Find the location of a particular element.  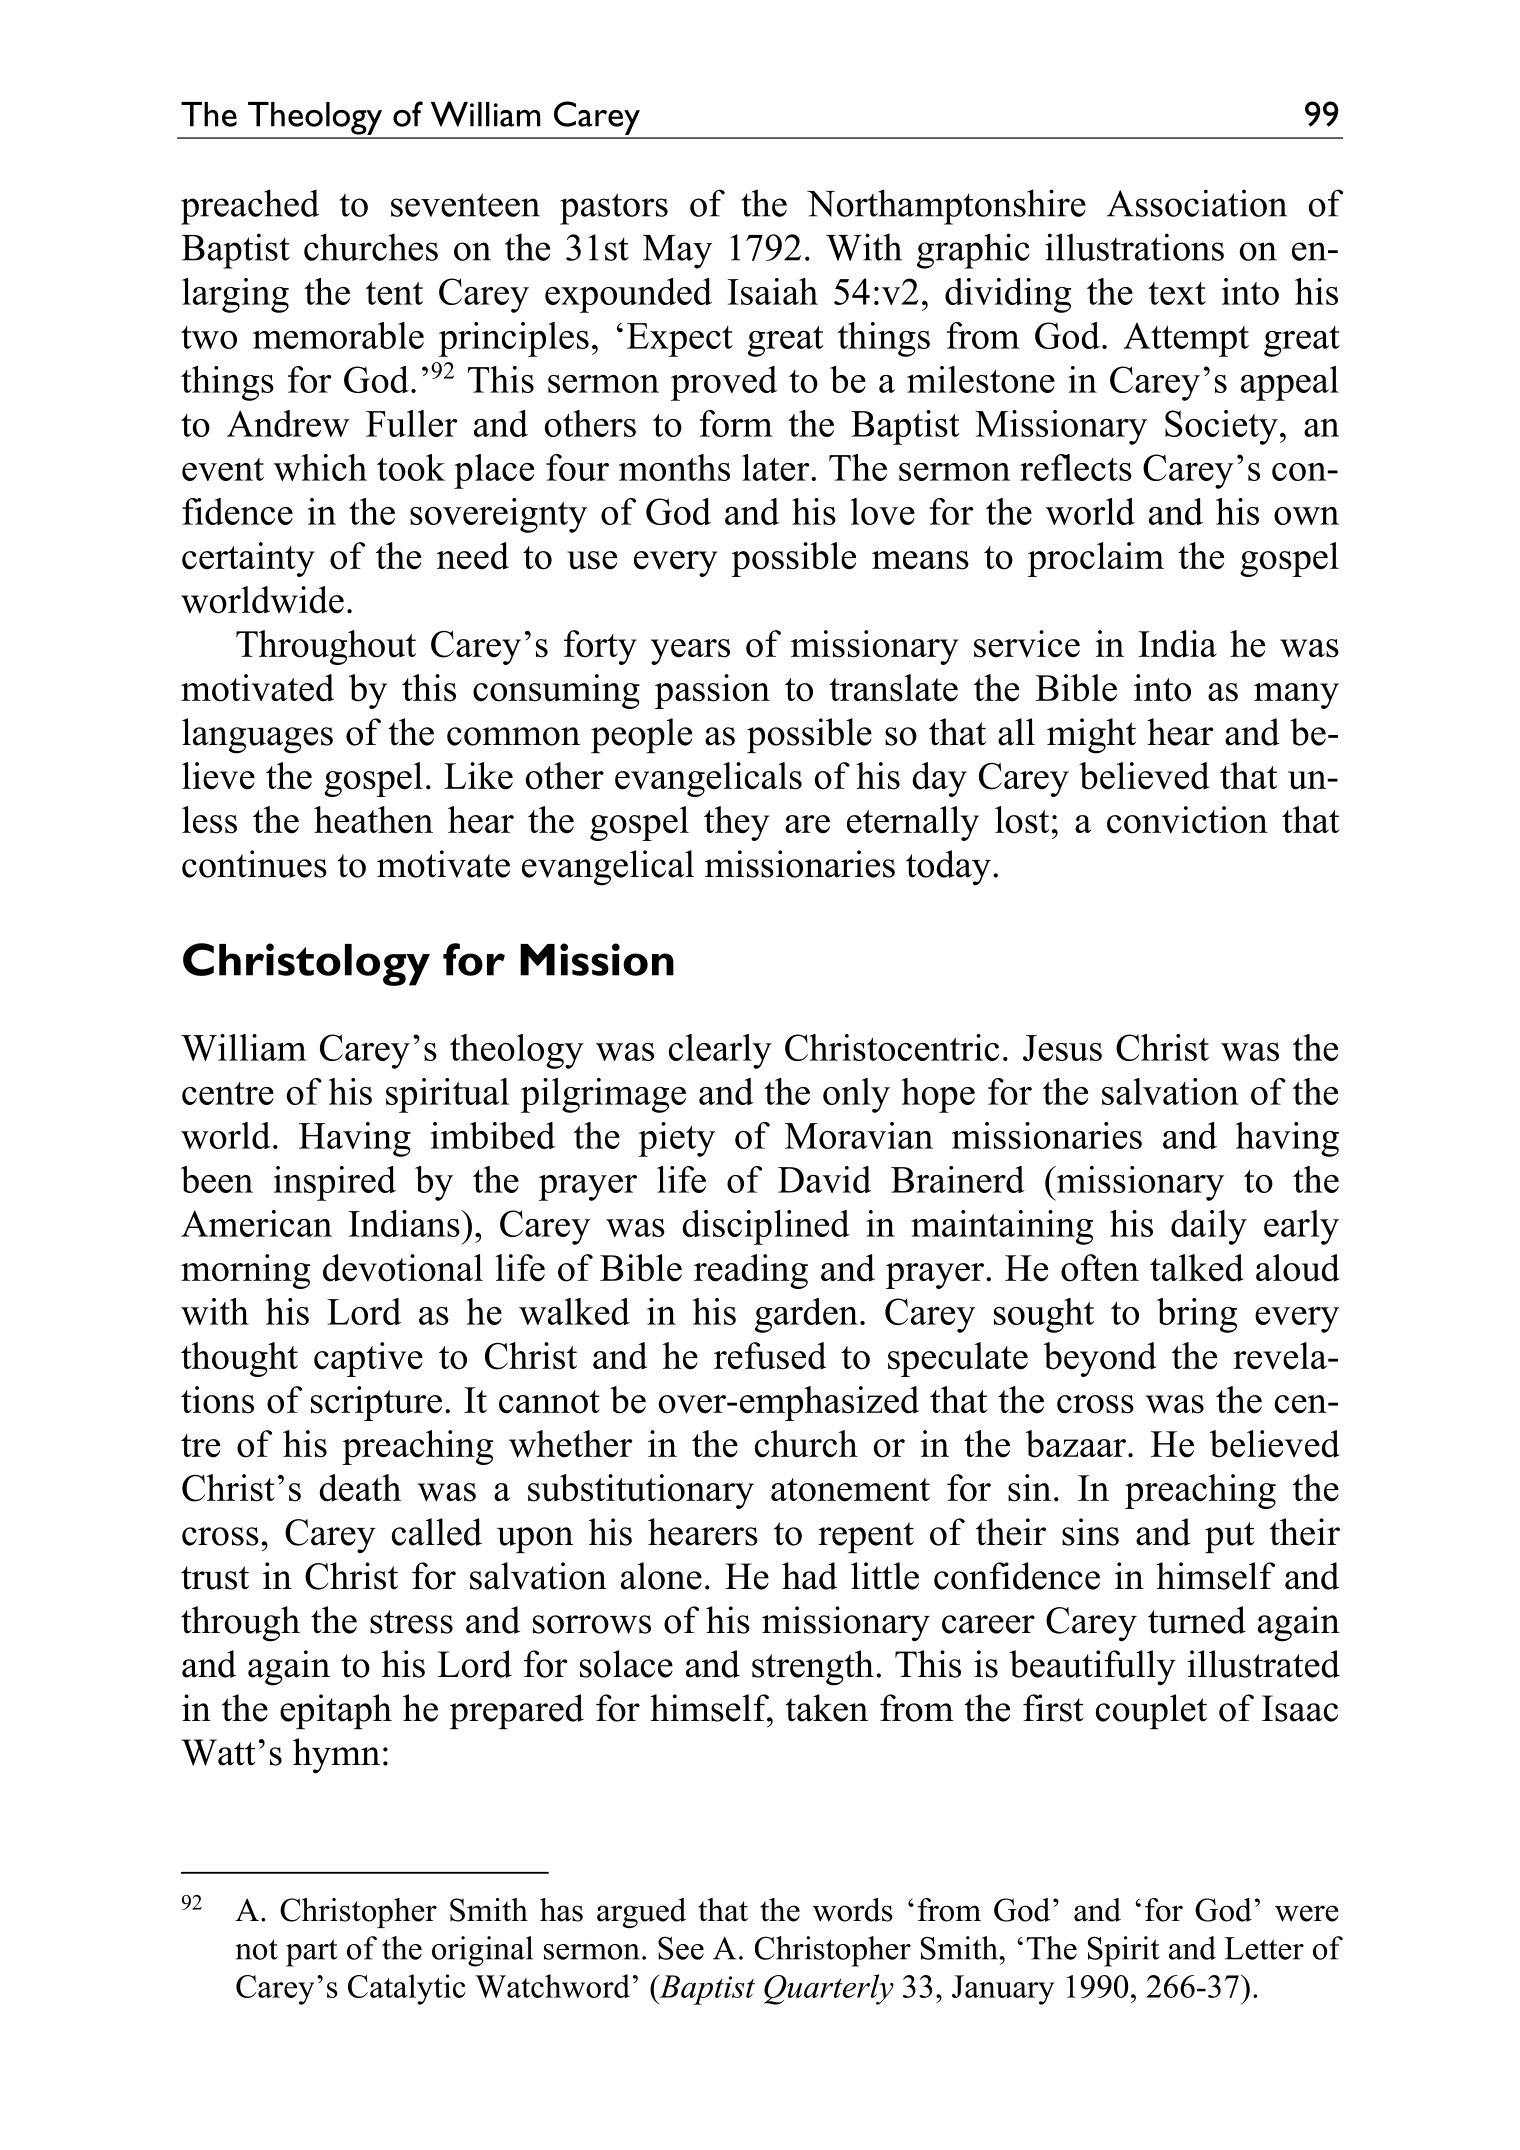

Letter is located at coordinates (1264, 1948).
